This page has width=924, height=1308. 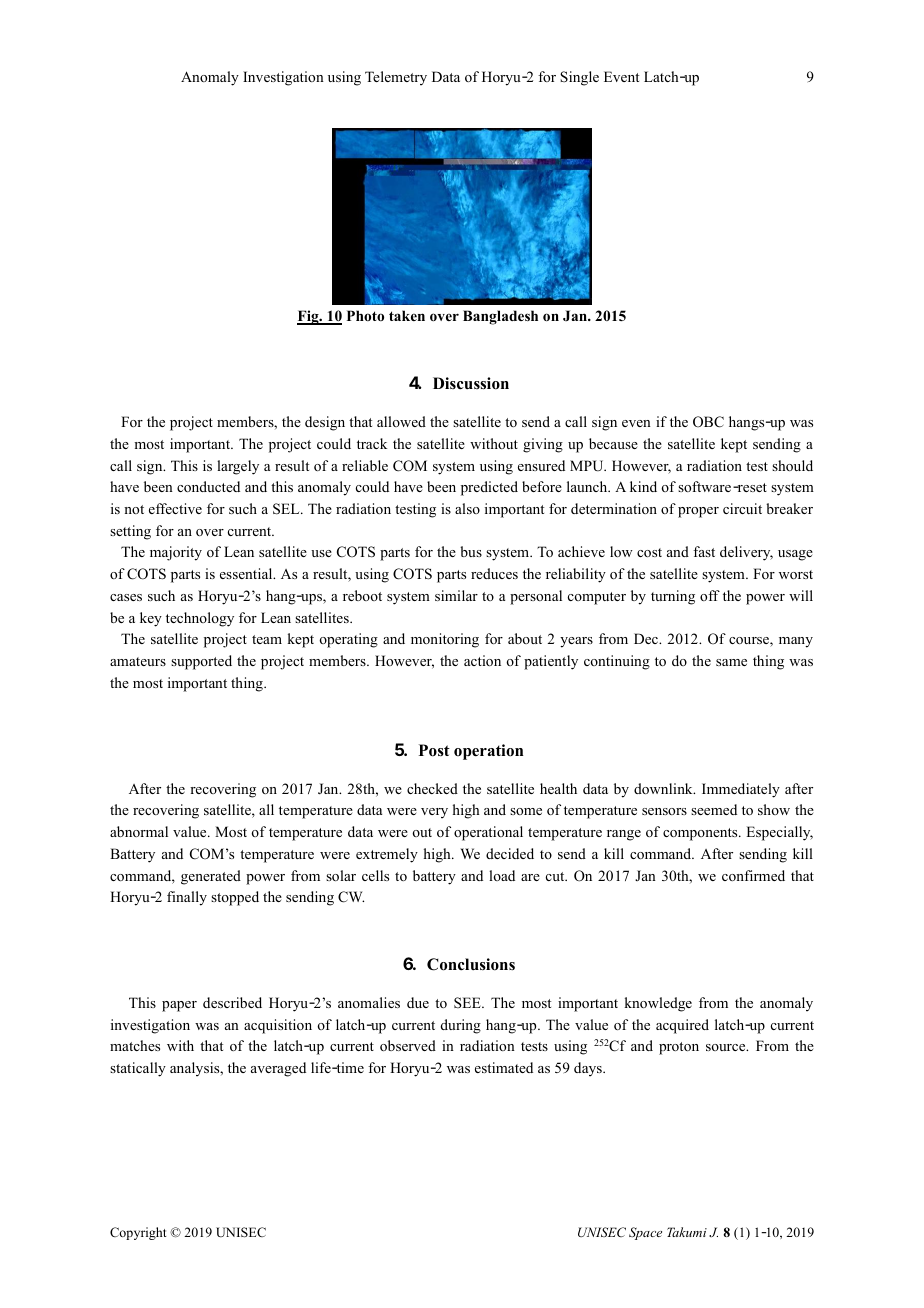 What do you see at coordinates (504, 1067) in the page?
I see `estimated` at bounding box center [504, 1067].
